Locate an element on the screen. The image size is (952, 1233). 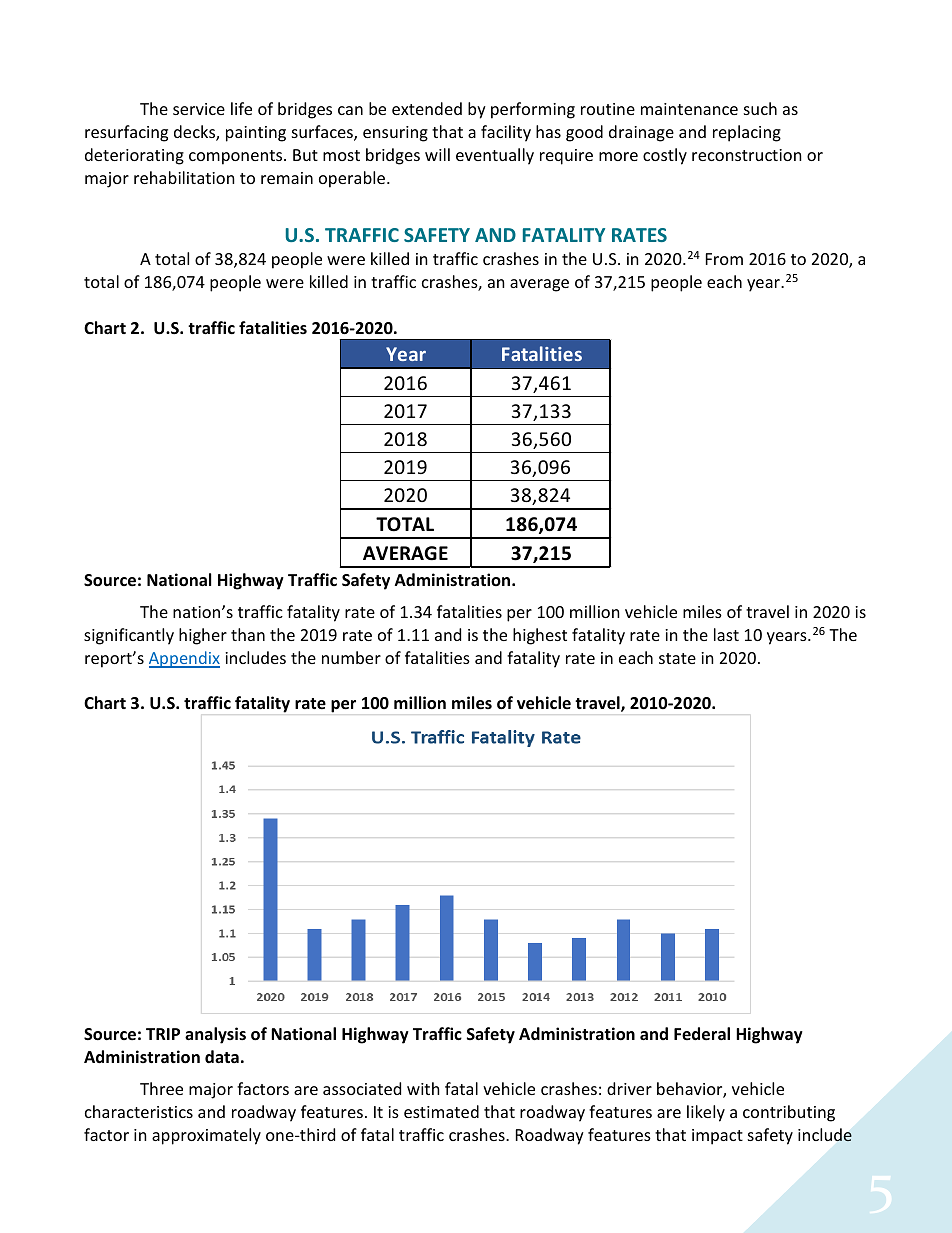
higher is located at coordinates (203, 636).
